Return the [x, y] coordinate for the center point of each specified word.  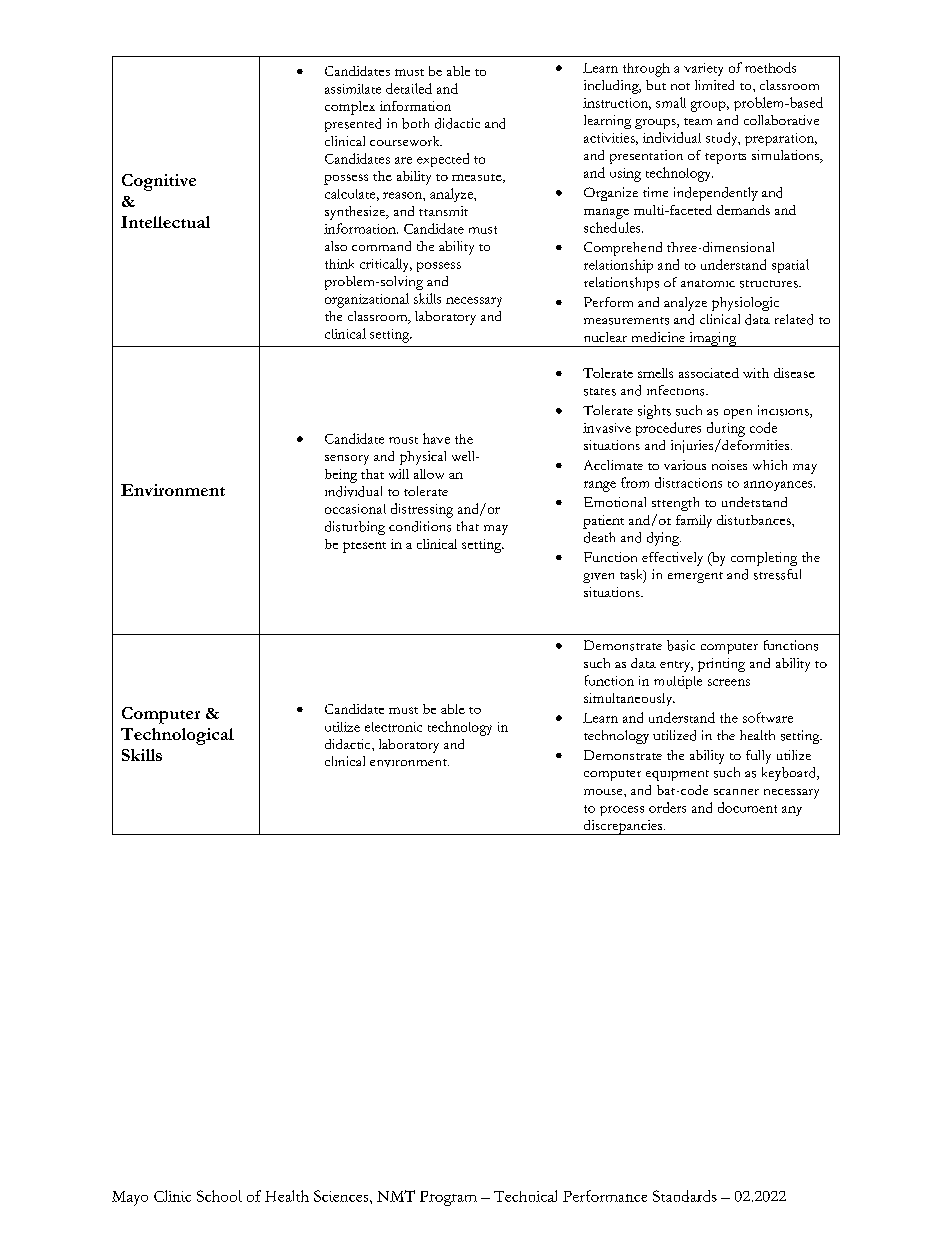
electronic [393, 727]
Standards [685, 1196]
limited [714, 85]
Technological [177, 736]
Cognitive [159, 182]
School [219, 1196]
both [415, 123]
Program [448, 1198]
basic [681, 645]
